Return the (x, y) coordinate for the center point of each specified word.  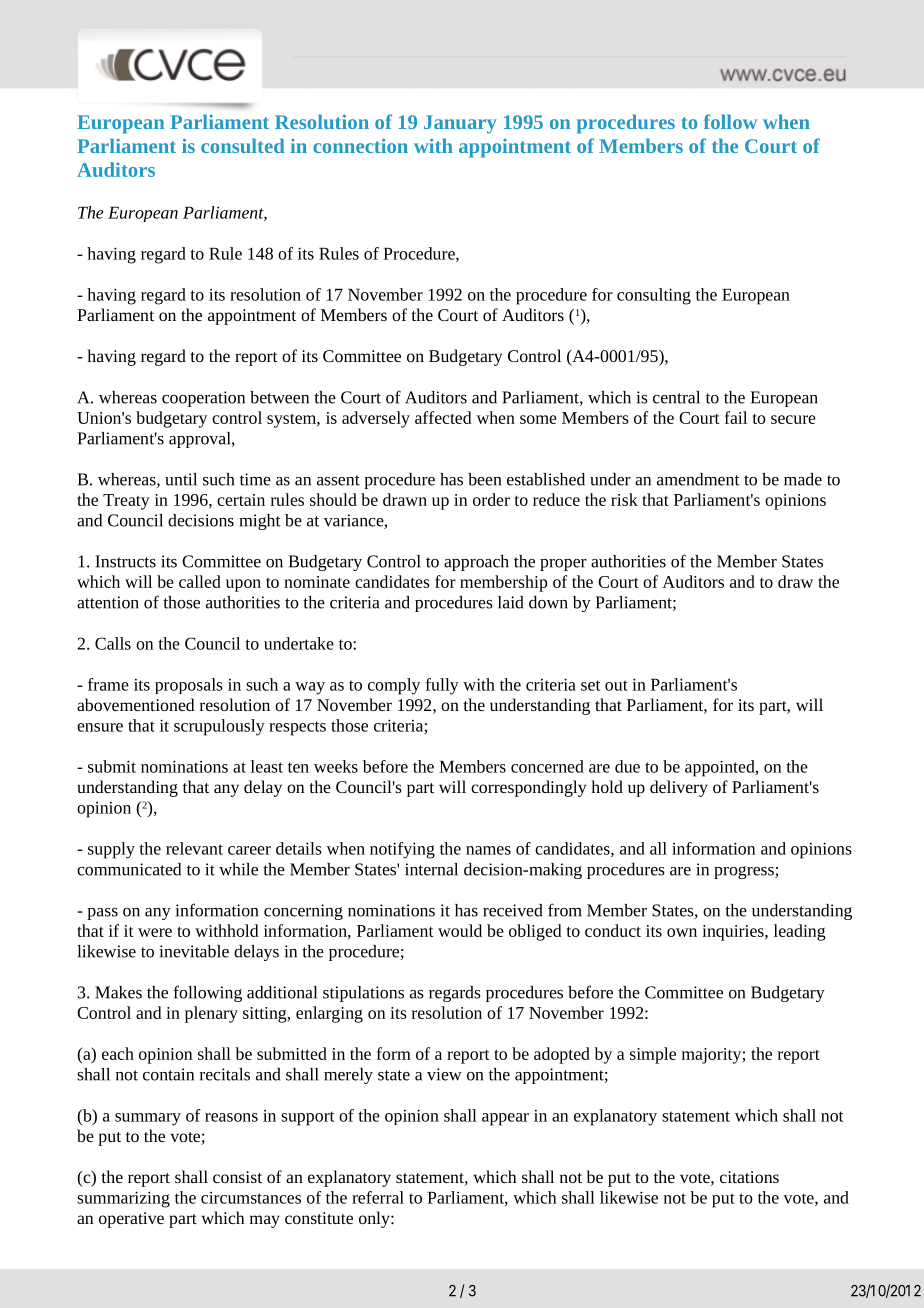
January (460, 124)
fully (442, 686)
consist (237, 1177)
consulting (654, 296)
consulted (243, 145)
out (616, 685)
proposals (189, 686)
